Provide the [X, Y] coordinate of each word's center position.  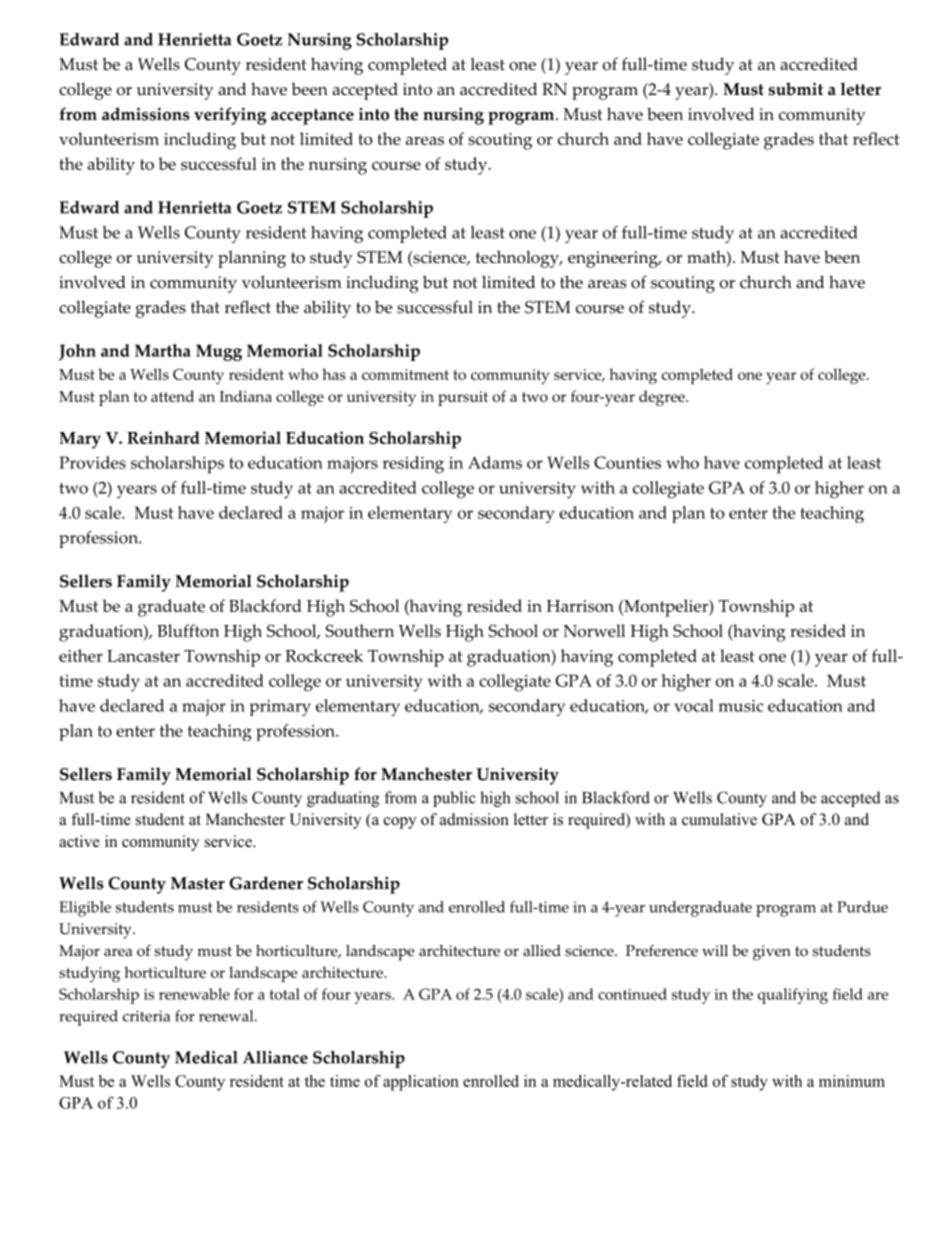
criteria [146, 1016]
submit [796, 89]
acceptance [312, 117]
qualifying [793, 996]
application [421, 1083]
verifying [230, 116]
